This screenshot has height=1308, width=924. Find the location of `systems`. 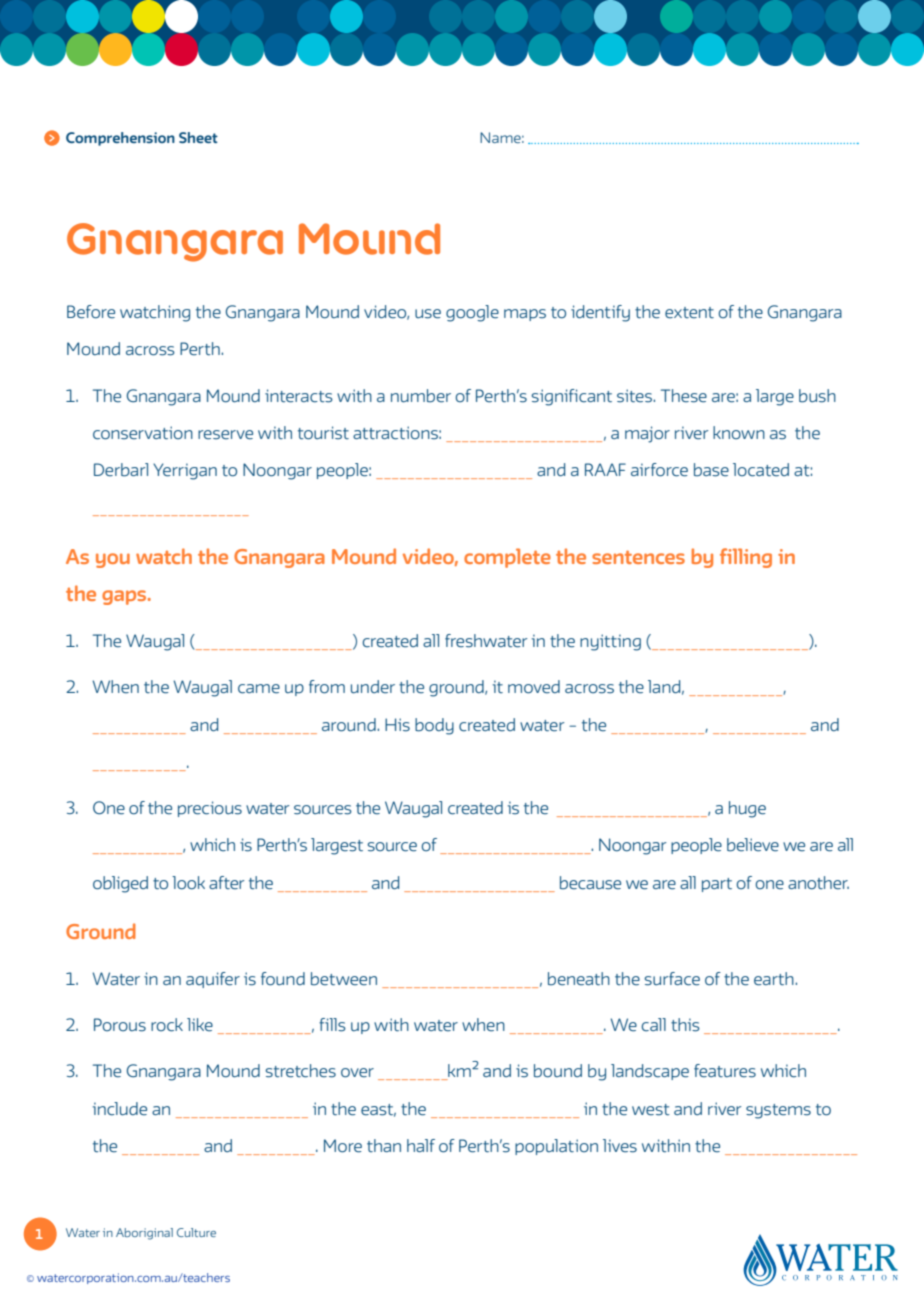

systems is located at coordinates (778, 1111).
